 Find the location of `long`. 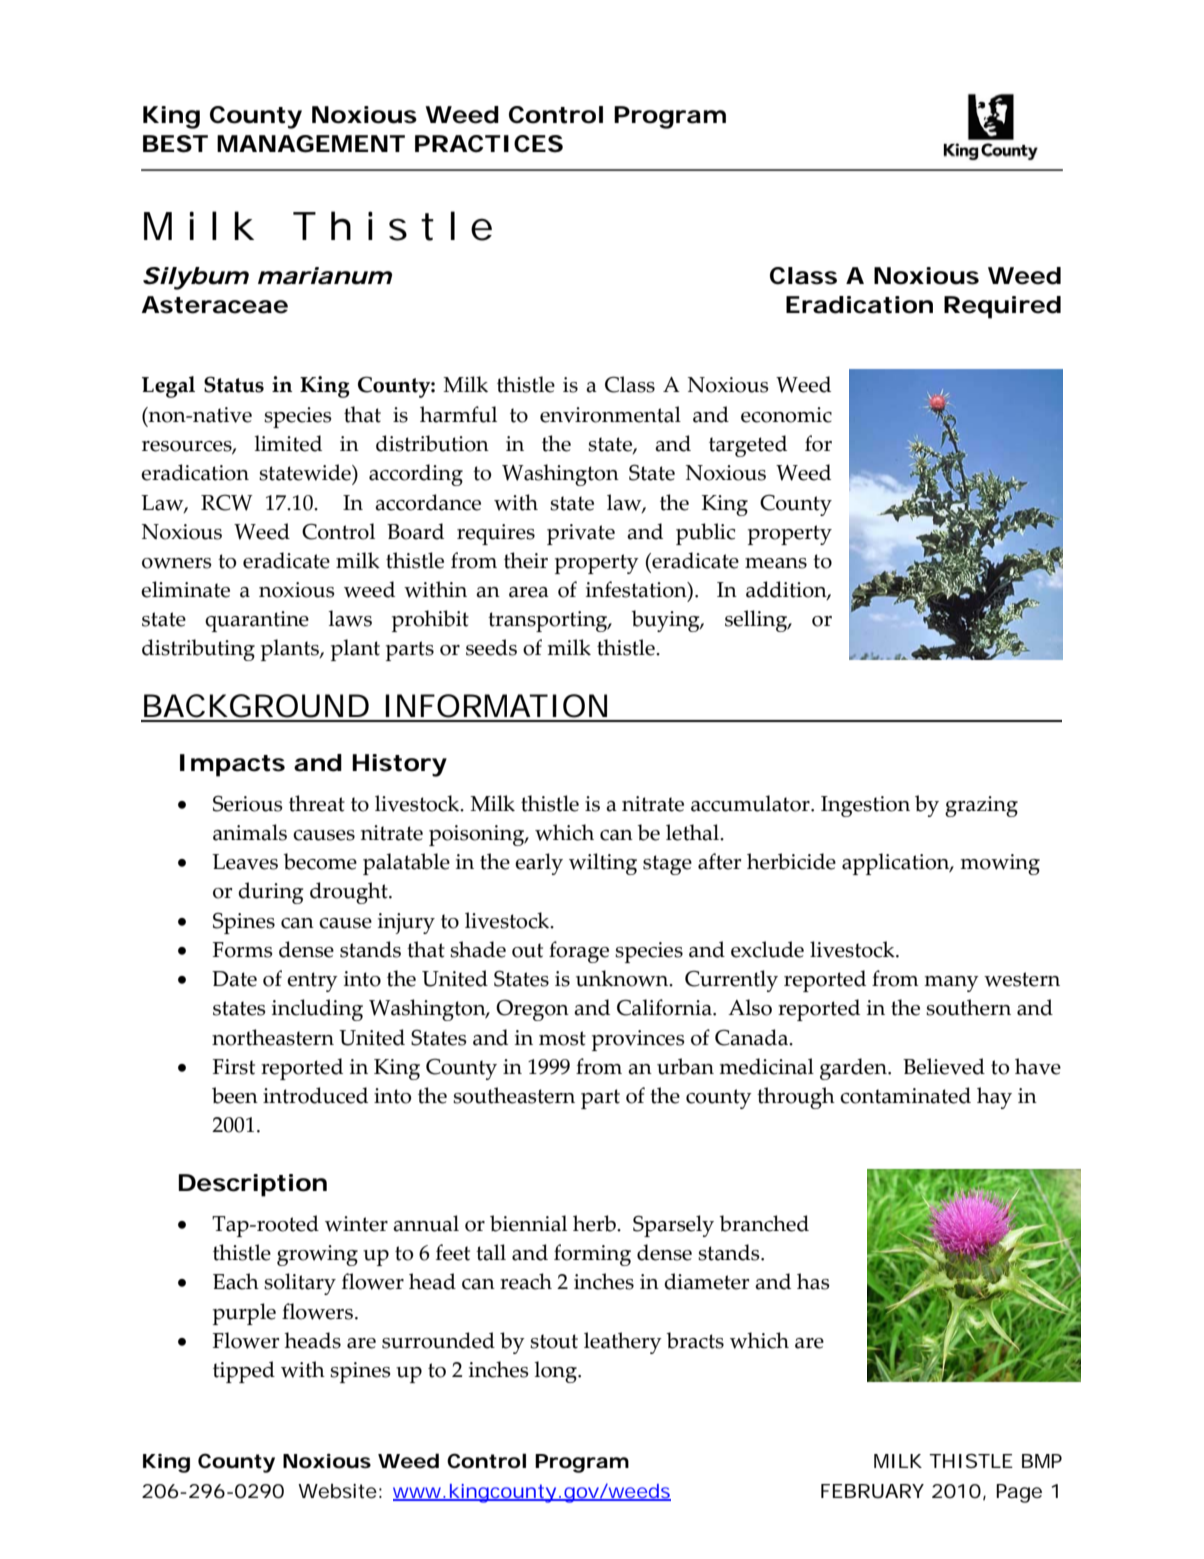

long is located at coordinates (556, 1372).
